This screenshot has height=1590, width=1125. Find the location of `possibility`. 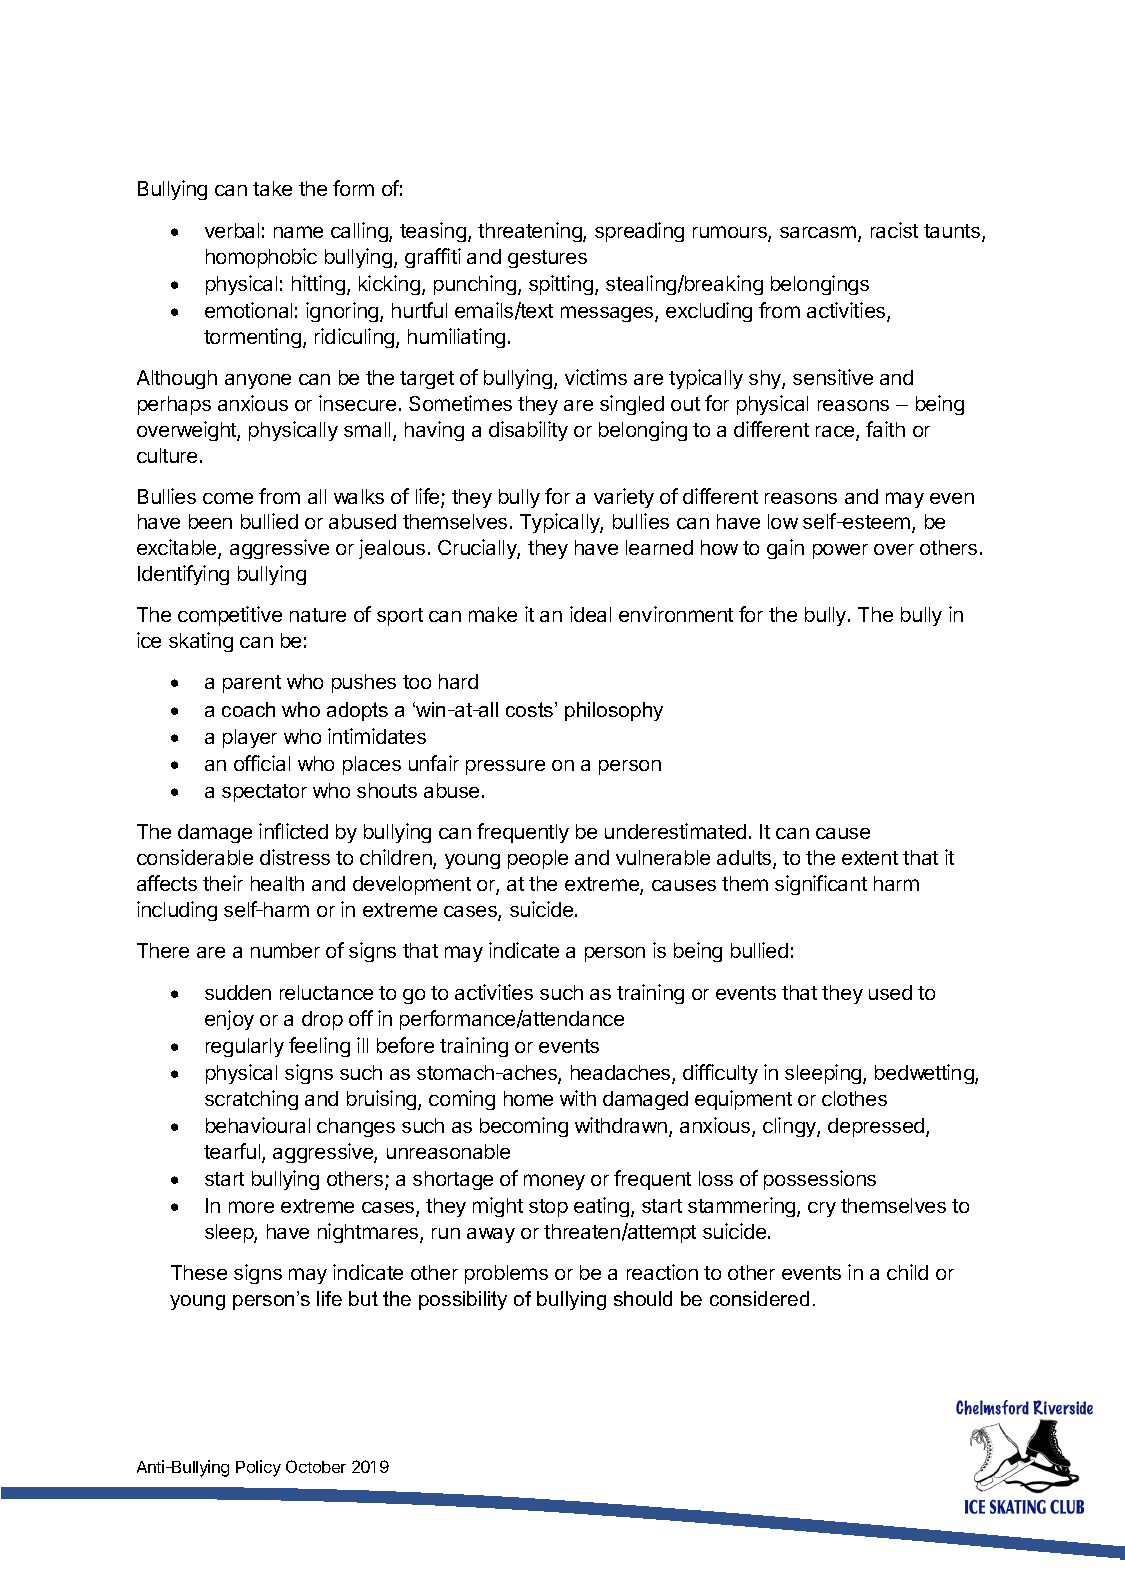

possibility is located at coordinates (463, 1300).
